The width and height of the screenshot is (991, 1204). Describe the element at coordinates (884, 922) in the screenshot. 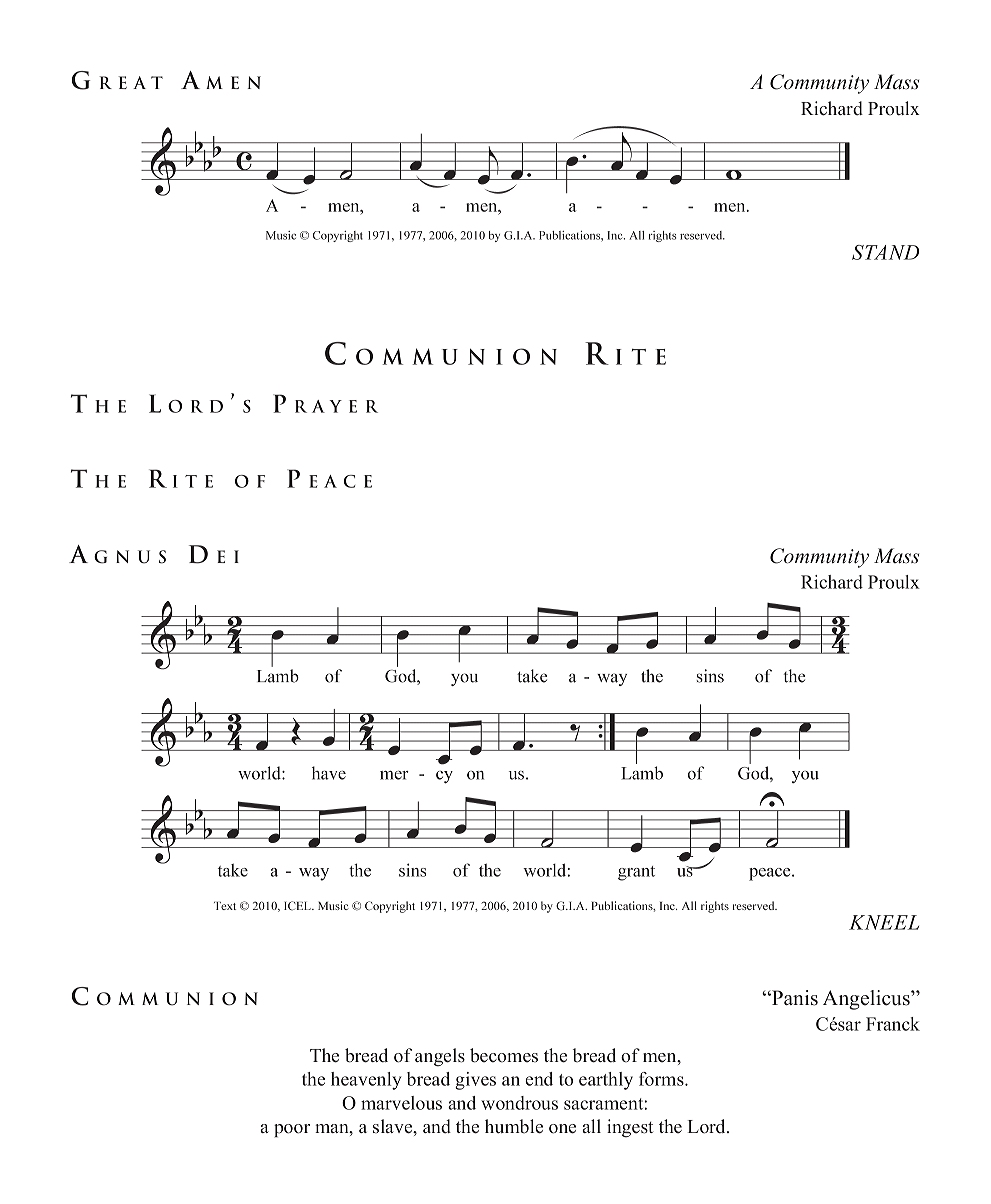

I see `KNEEL` at that location.
